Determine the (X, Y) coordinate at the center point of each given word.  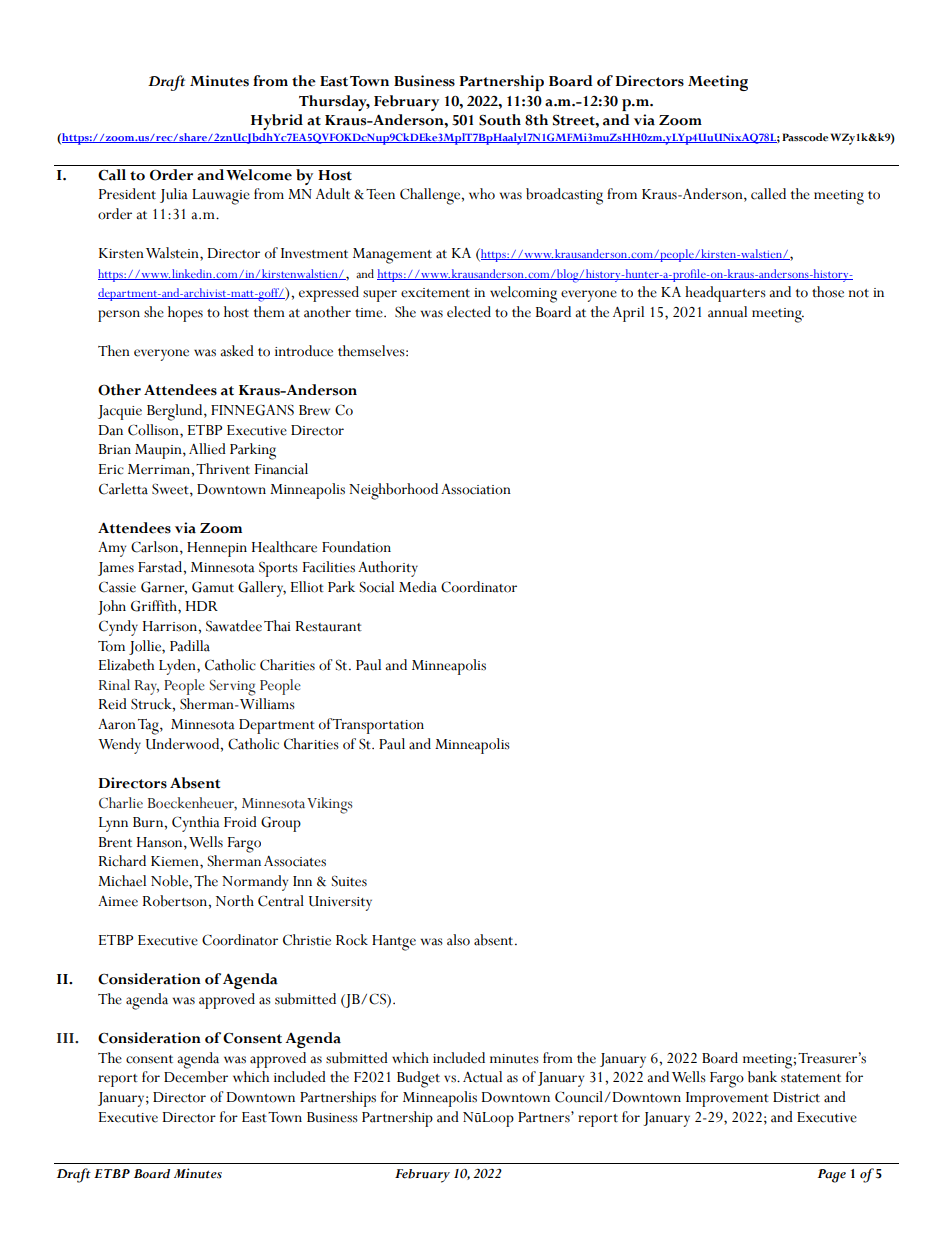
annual (727, 312)
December (196, 1077)
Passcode (805, 137)
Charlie (121, 803)
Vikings (330, 805)
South (500, 120)
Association (476, 489)
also (458, 940)
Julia (174, 195)
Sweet (171, 489)
